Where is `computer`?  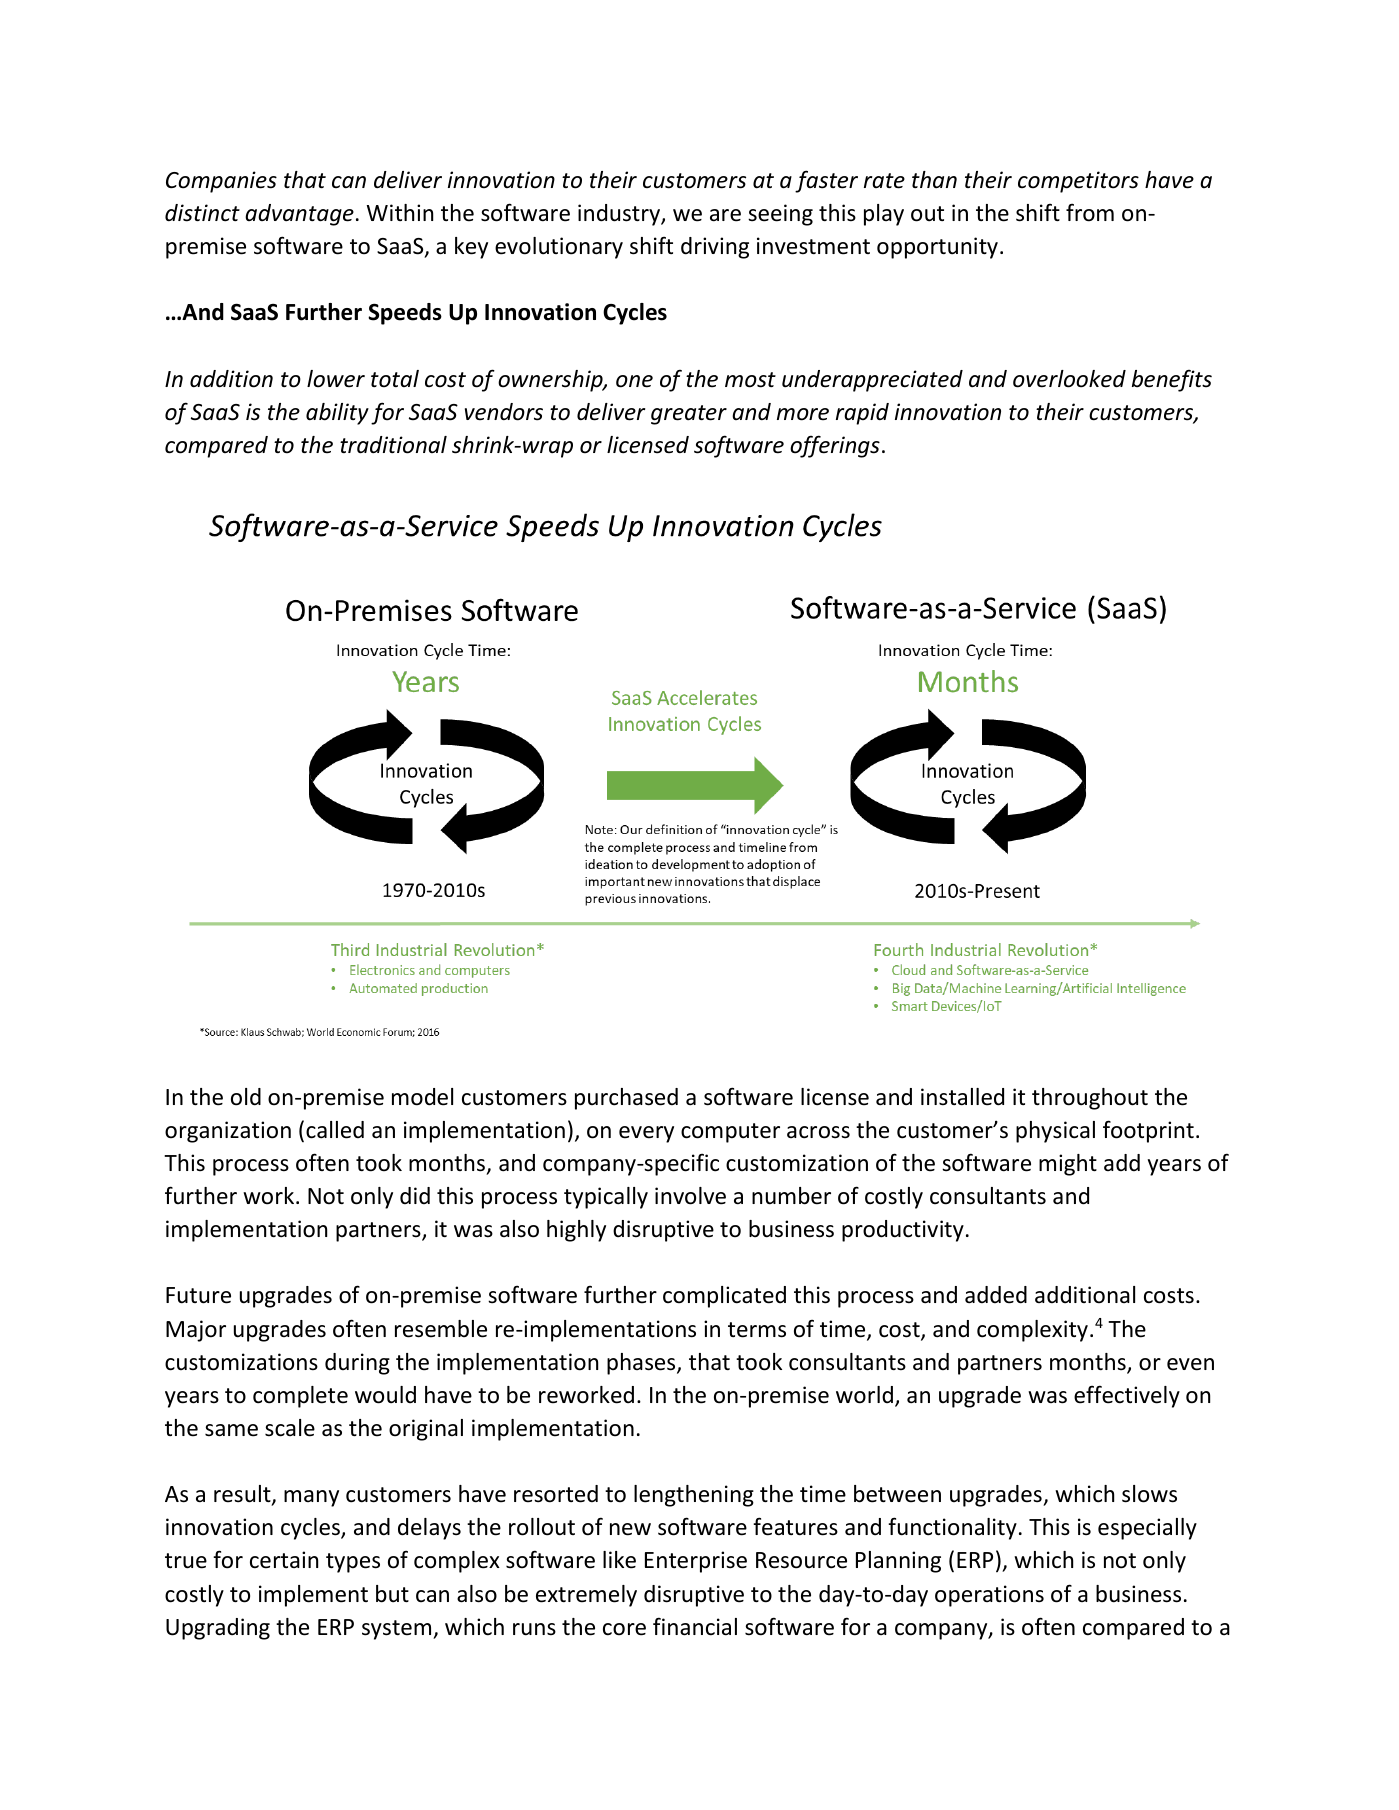
computer is located at coordinates (730, 1133).
